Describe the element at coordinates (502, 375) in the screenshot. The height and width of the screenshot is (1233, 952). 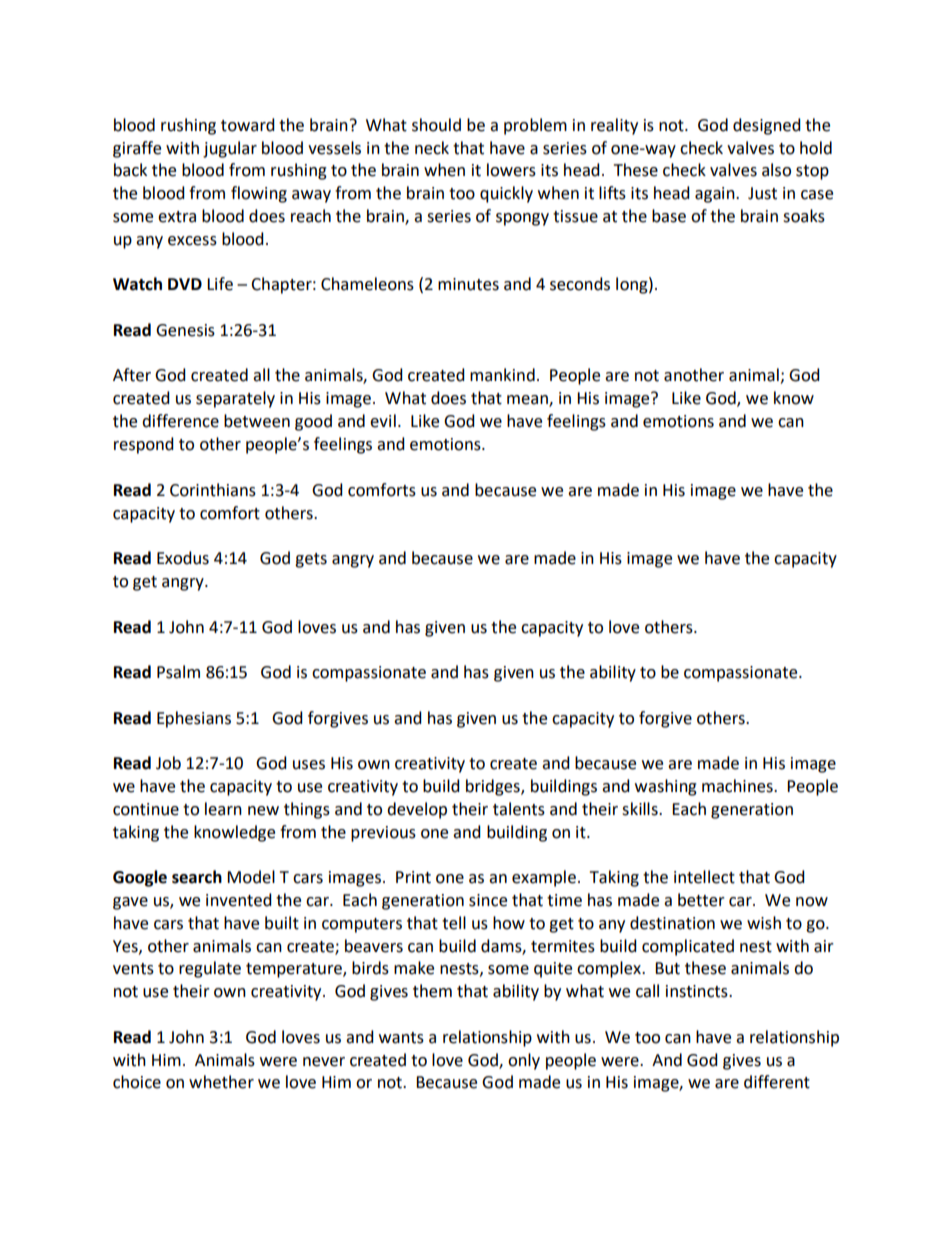
I see `mankind` at that location.
